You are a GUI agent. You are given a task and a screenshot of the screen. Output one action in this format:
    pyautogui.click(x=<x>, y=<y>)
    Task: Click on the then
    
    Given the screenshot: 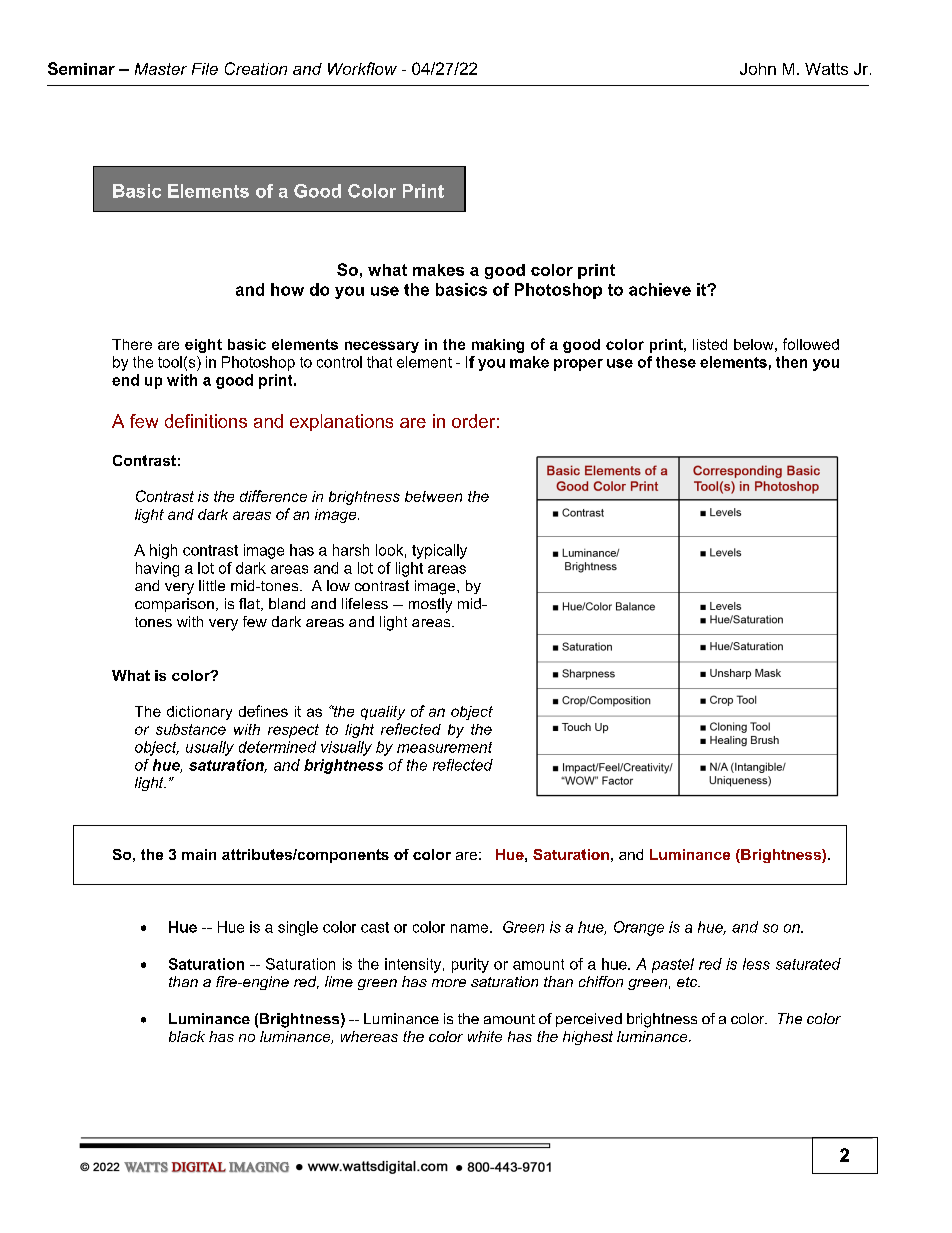 What is the action you would take?
    pyautogui.click(x=791, y=362)
